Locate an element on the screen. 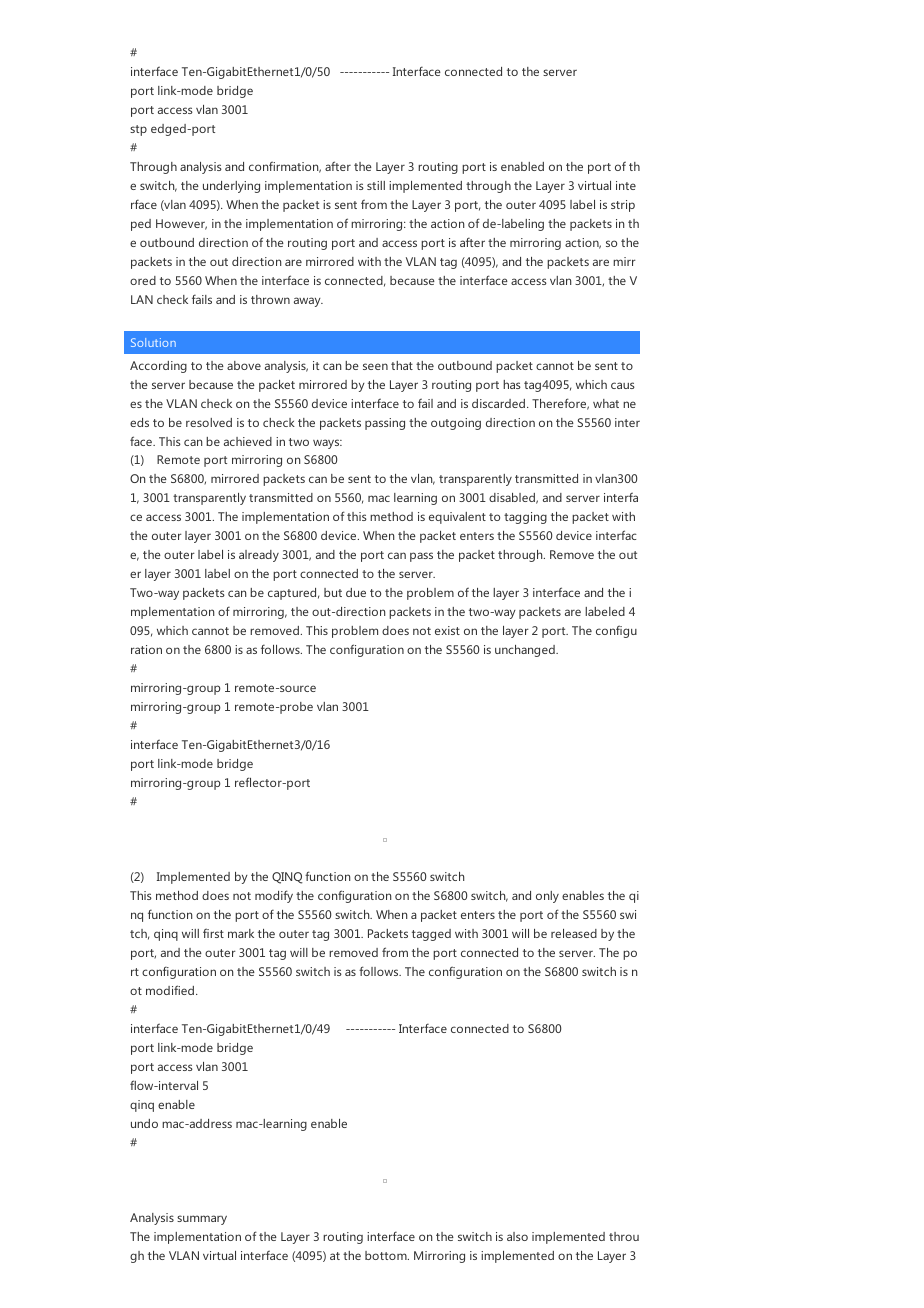 This screenshot has height=1308, width=924. due is located at coordinates (356, 592).
